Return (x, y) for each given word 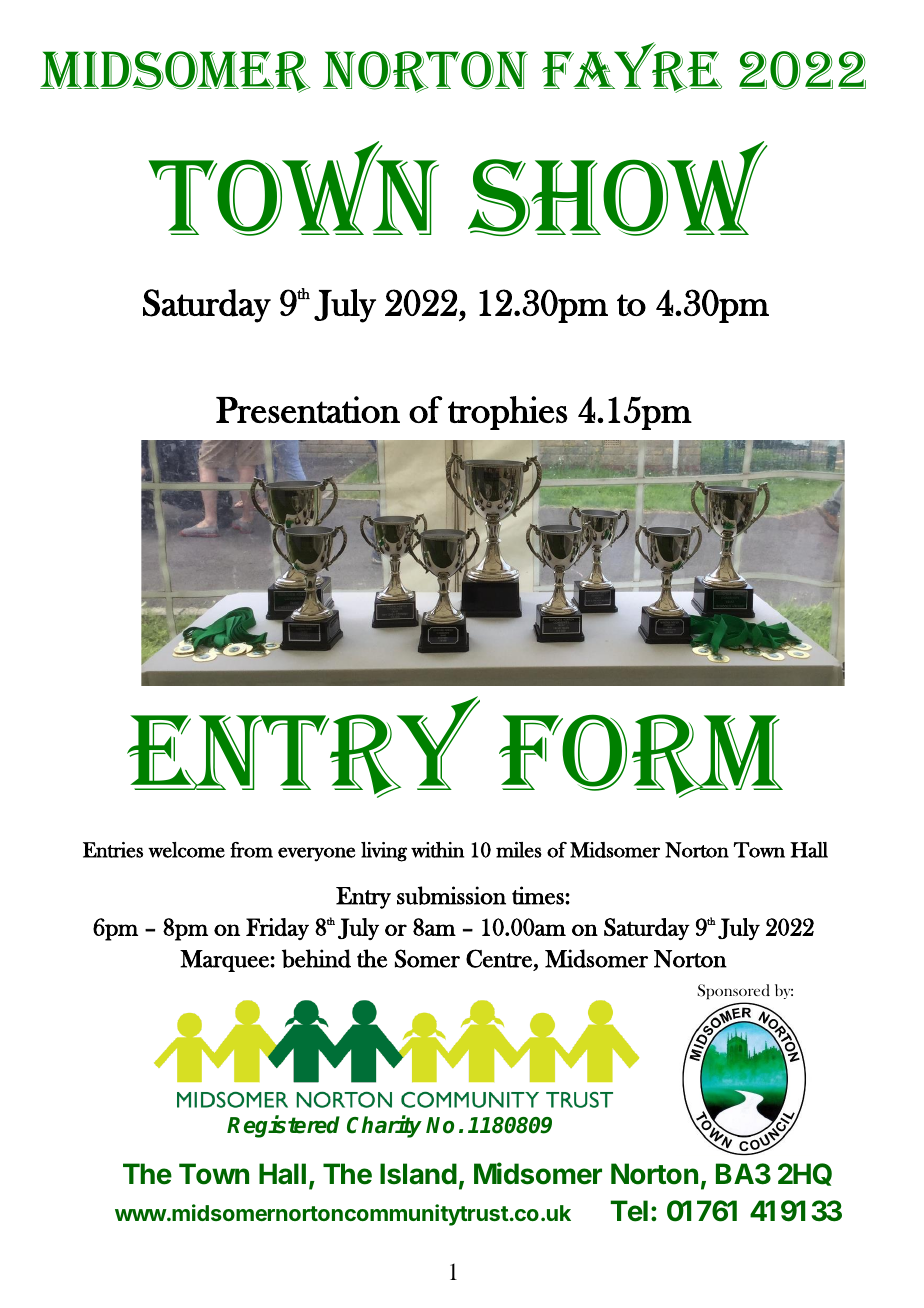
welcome (186, 850)
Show (618, 188)
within (437, 850)
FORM (641, 756)
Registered (283, 1127)
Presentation (308, 409)
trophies (507, 413)
